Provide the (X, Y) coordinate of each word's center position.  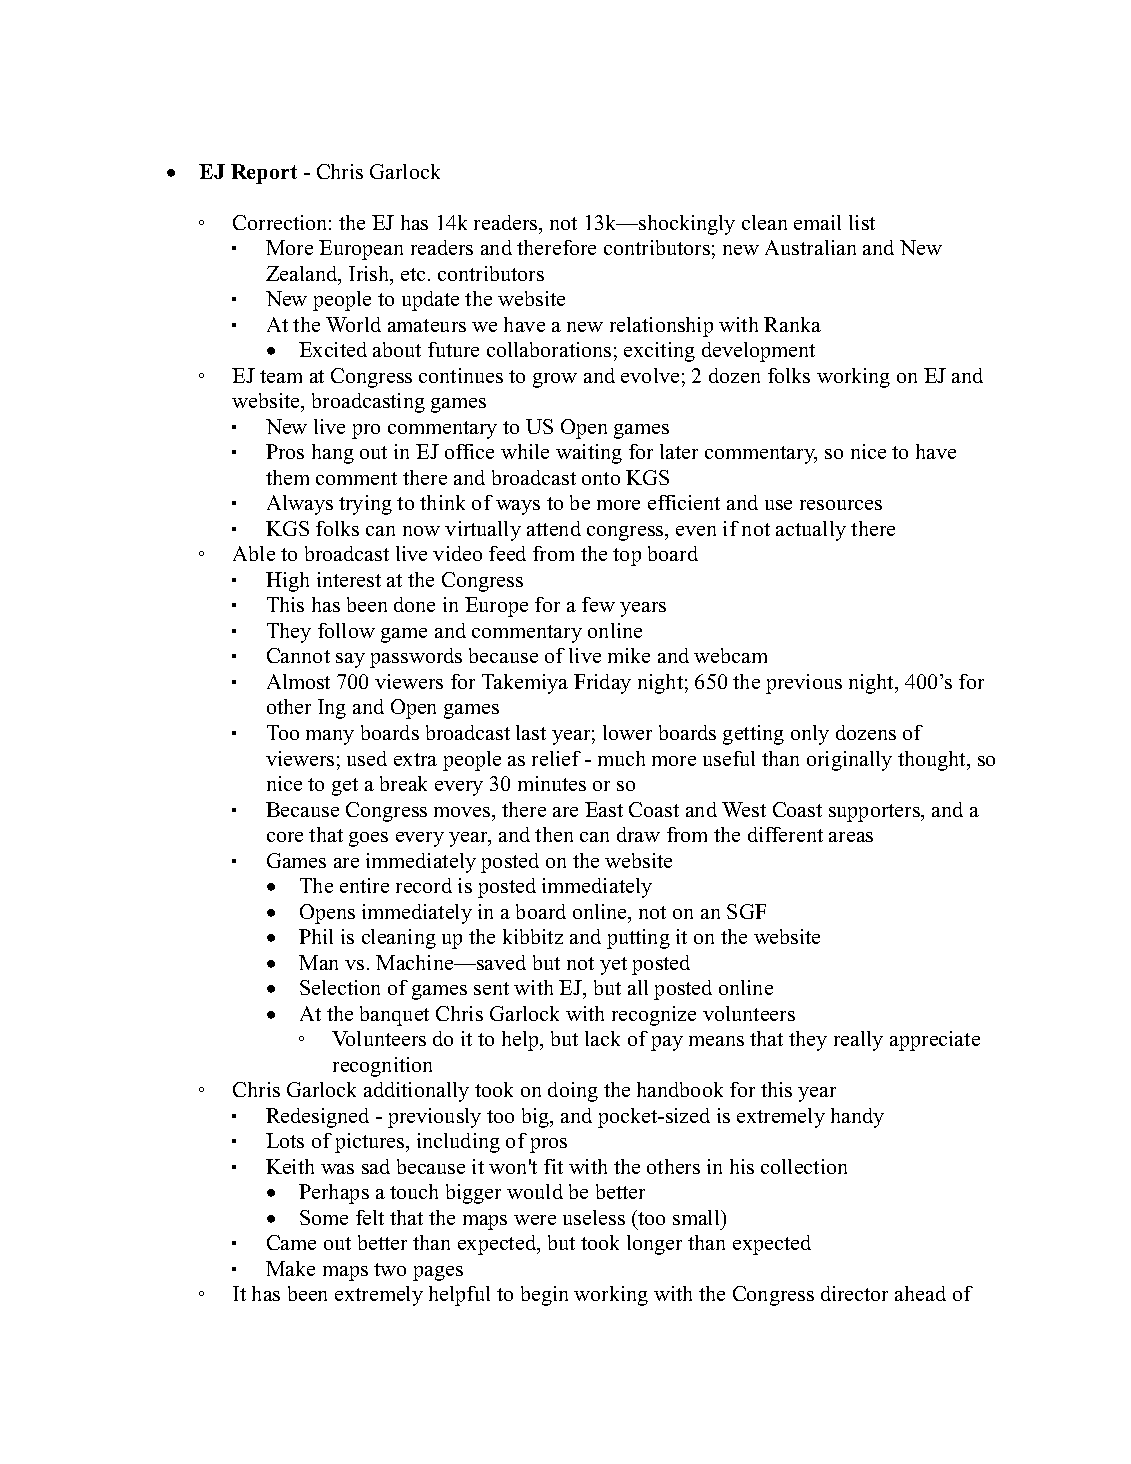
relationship (661, 327)
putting (638, 939)
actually (811, 531)
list (862, 222)
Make (290, 1268)
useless (594, 1217)
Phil (316, 936)
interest (349, 579)
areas (851, 837)
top (627, 557)
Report (264, 174)
